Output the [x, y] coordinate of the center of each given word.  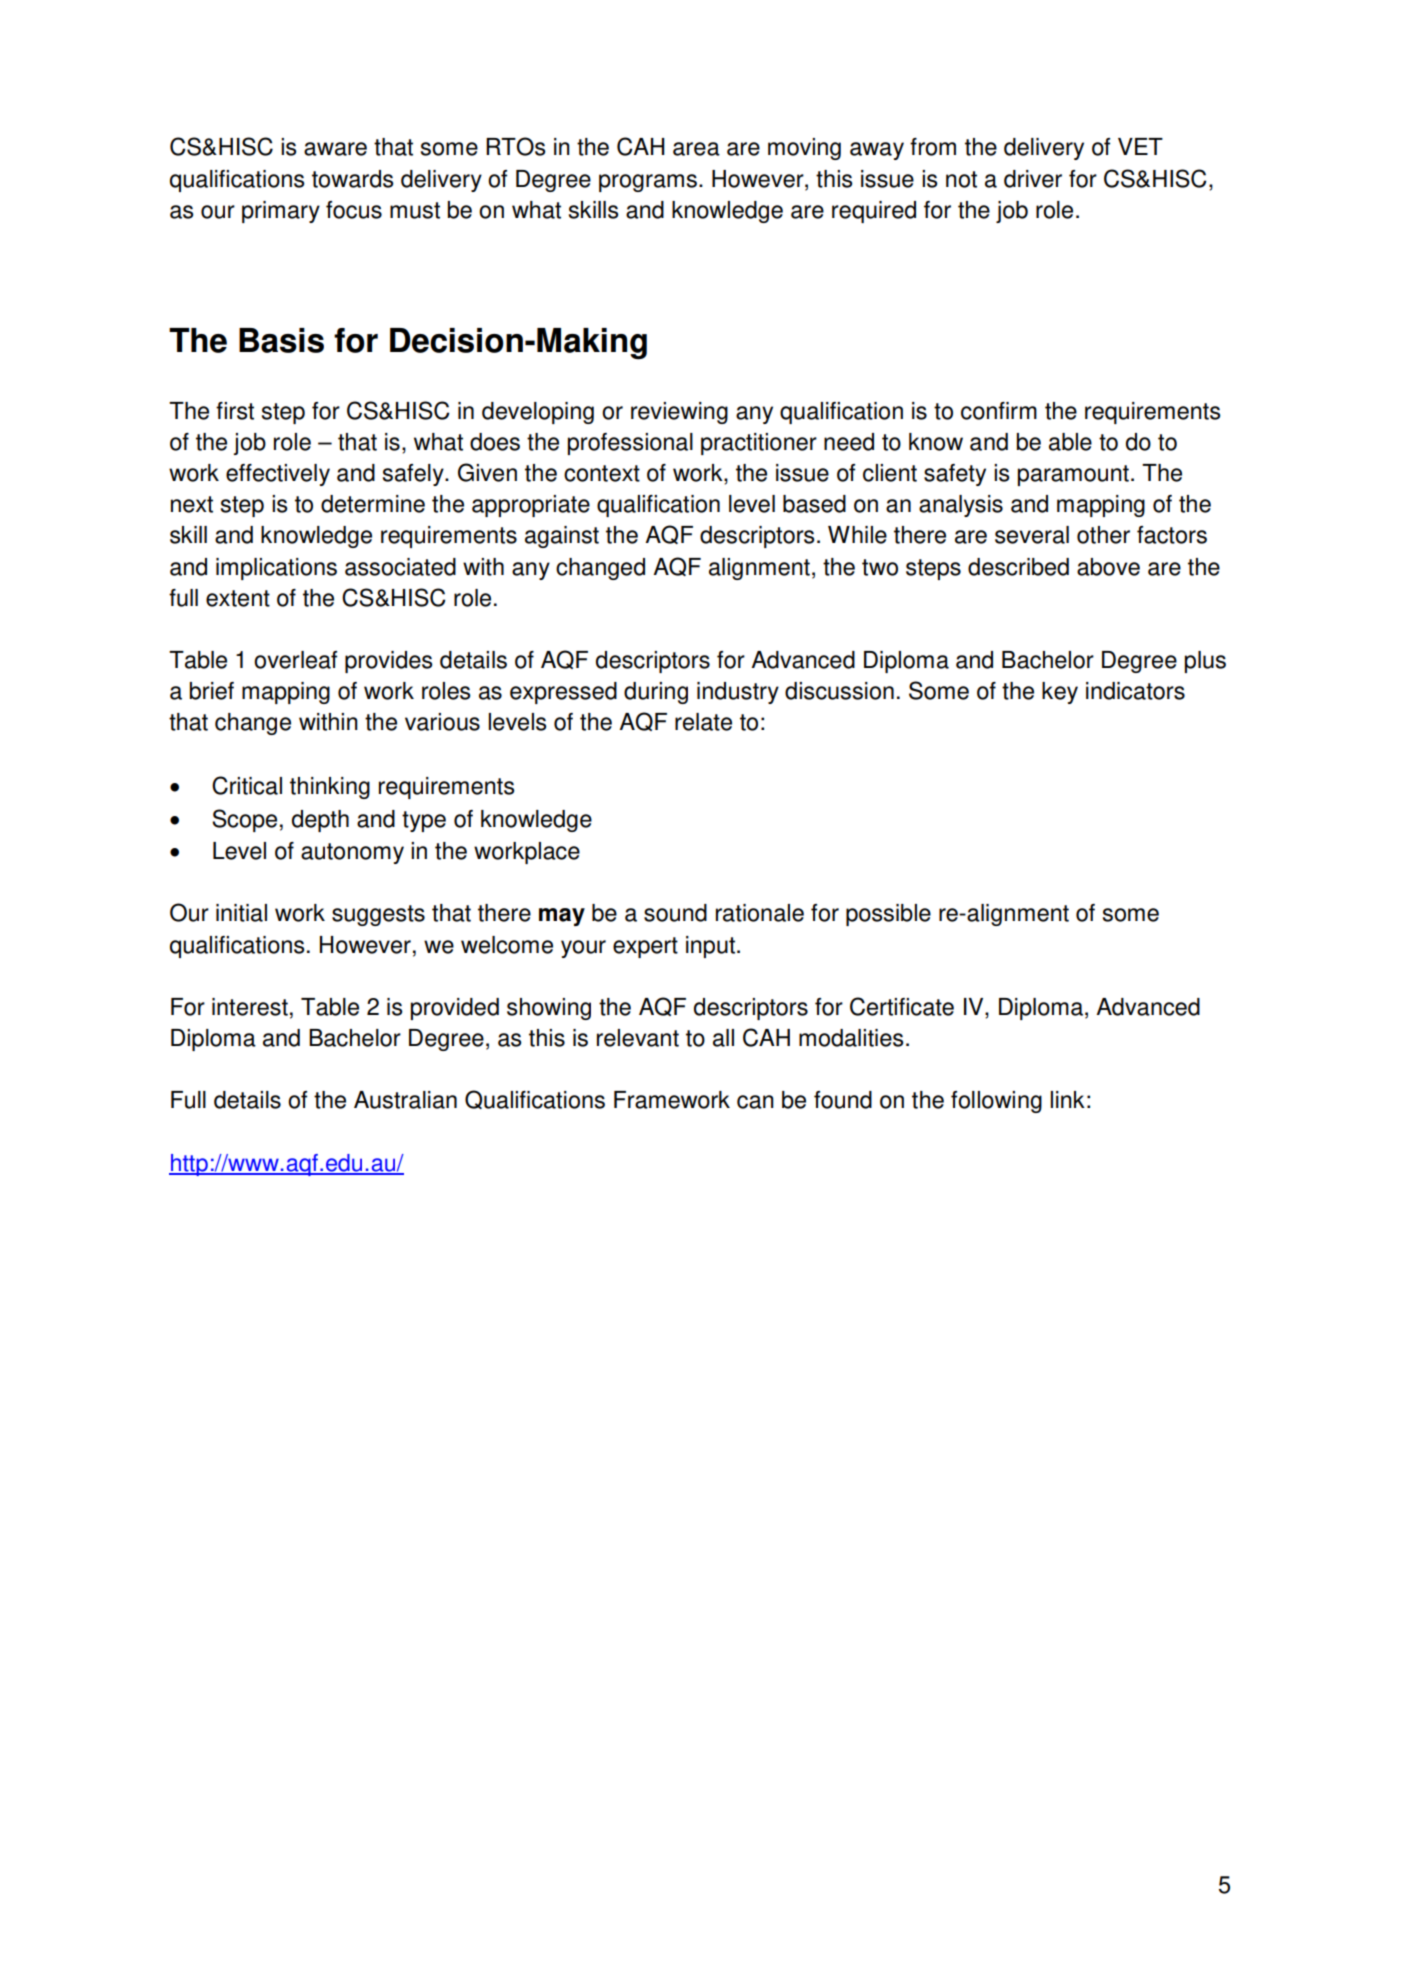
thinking [330, 788]
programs [648, 183]
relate [703, 722]
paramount [1073, 475]
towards [353, 179]
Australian [405, 1100]
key [1060, 693]
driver [1033, 179]
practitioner [759, 444]
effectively [278, 475]
